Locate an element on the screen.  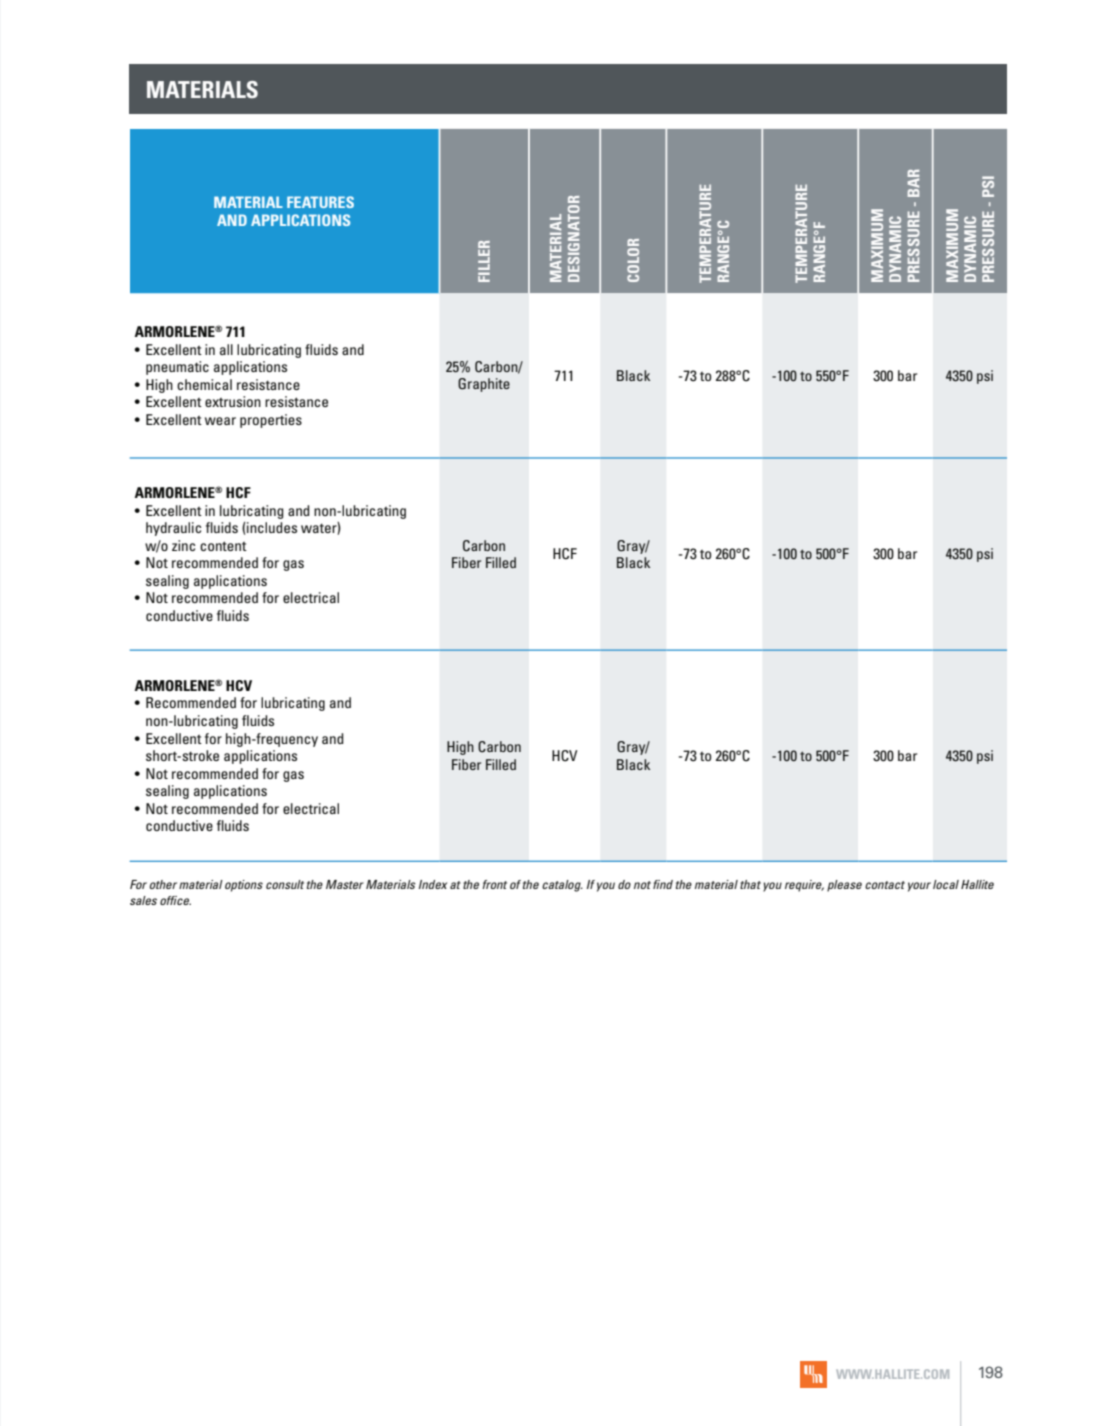
options is located at coordinates (244, 886).
